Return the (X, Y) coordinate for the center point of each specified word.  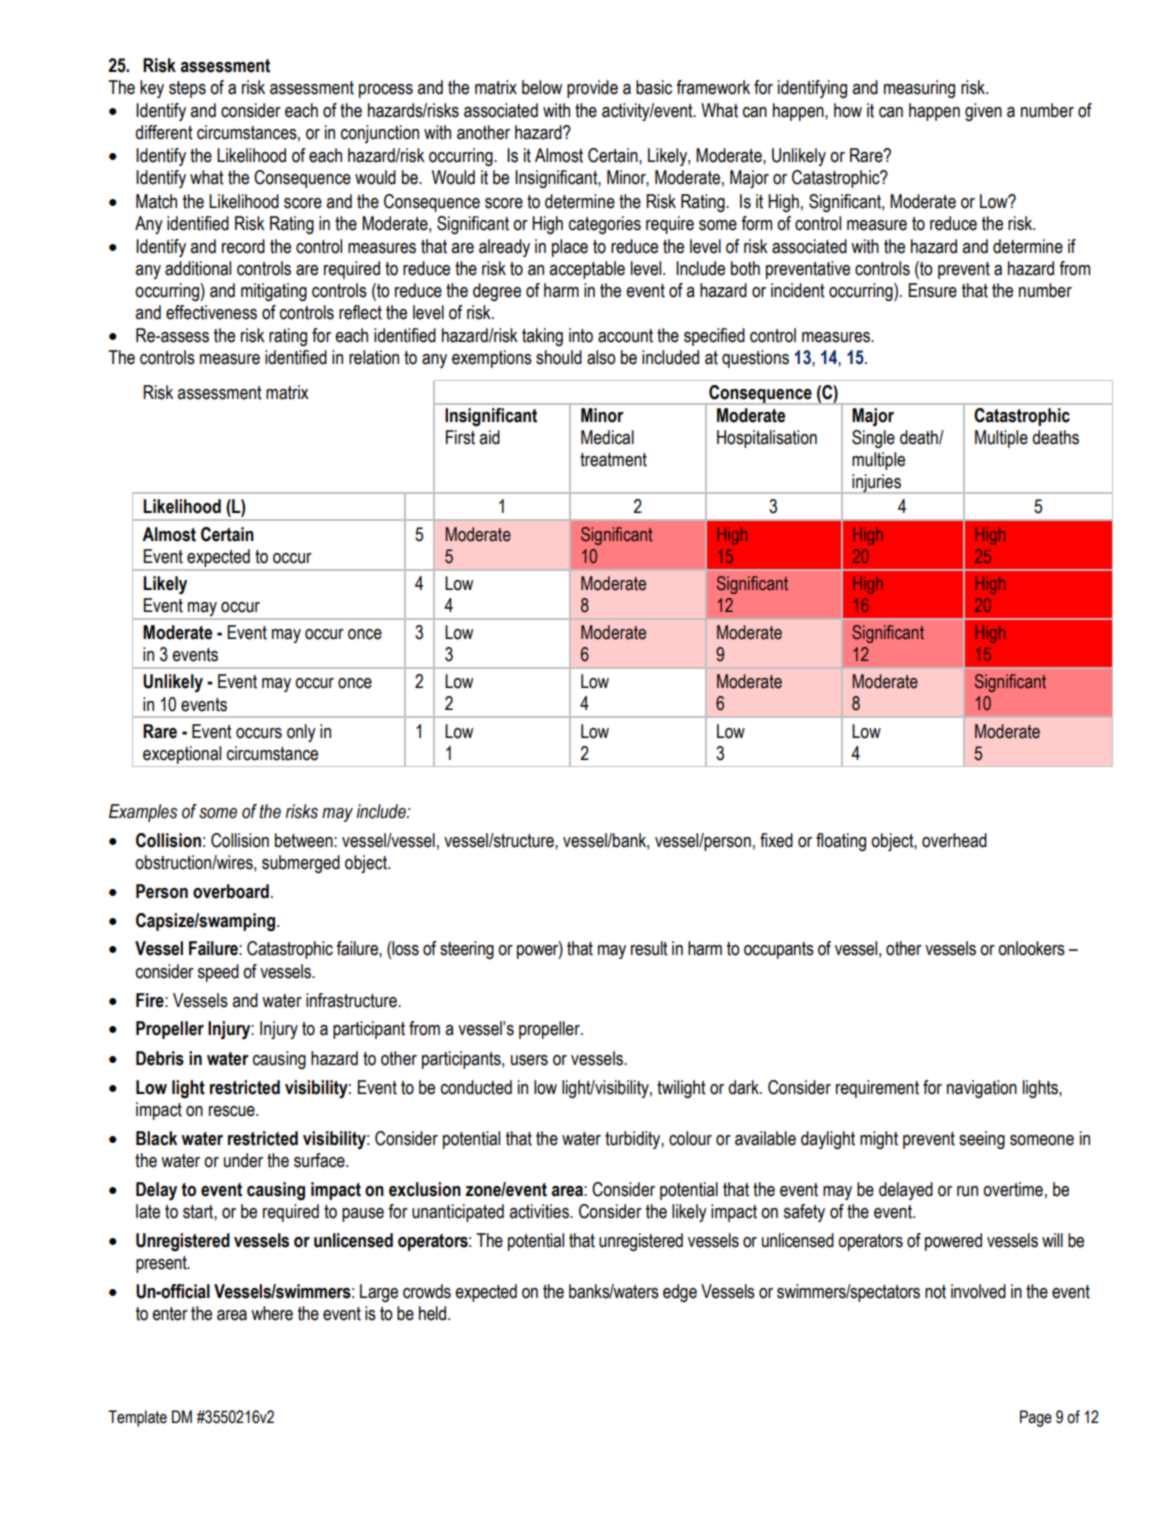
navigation (982, 1089)
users (529, 1060)
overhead (954, 840)
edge (680, 1293)
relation (374, 357)
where (272, 1313)
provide (592, 89)
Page (1036, 1418)
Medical (607, 437)
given (983, 112)
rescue (233, 1111)
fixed (776, 840)
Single (873, 439)
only (301, 733)
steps (187, 89)
